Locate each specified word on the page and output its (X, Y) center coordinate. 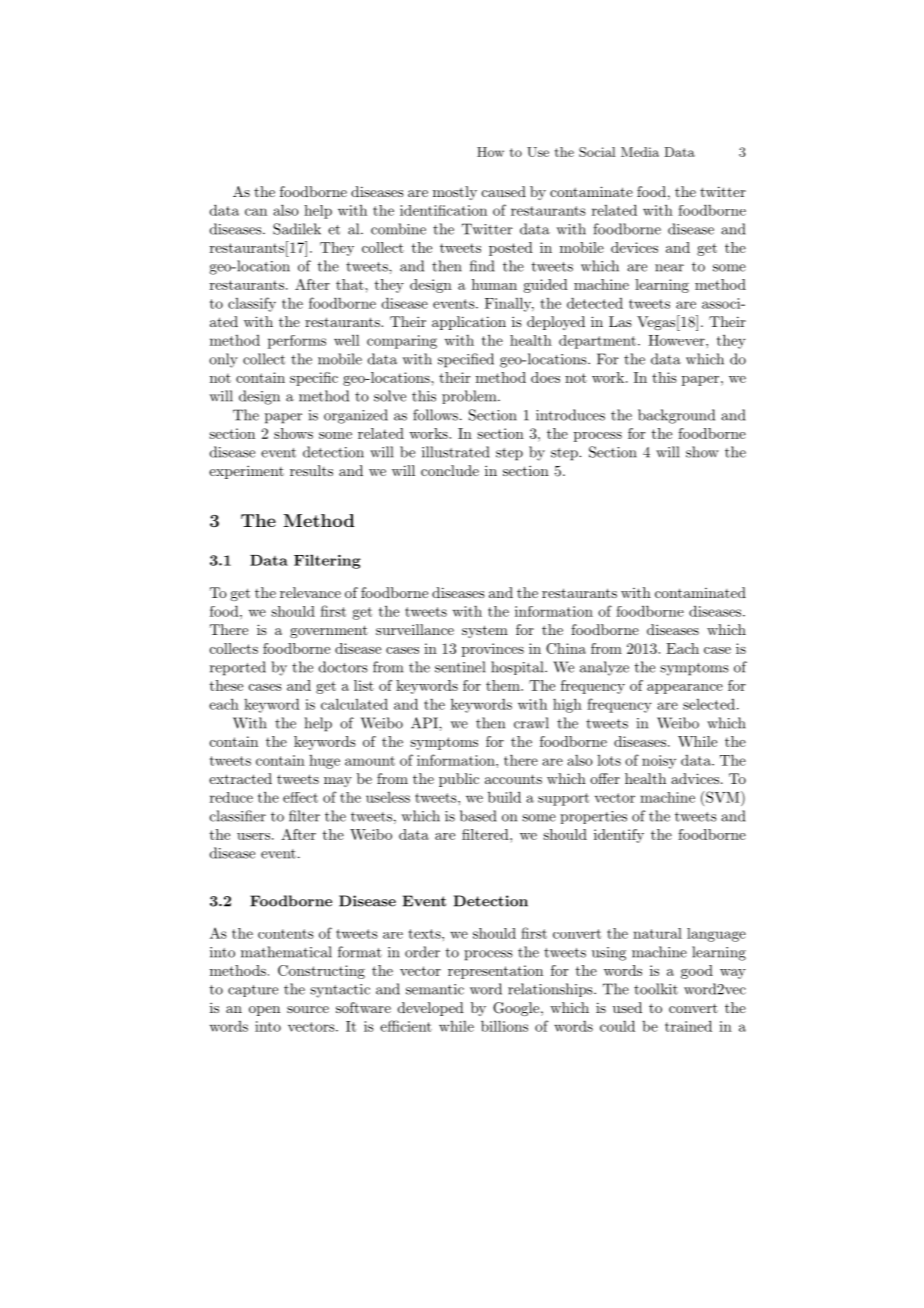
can (256, 212)
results (311, 470)
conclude (450, 470)
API (425, 723)
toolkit (656, 989)
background (676, 416)
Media (640, 152)
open (264, 1011)
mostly (455, 193)
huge (324, 762)
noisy (659, 762)
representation (495, 972)
